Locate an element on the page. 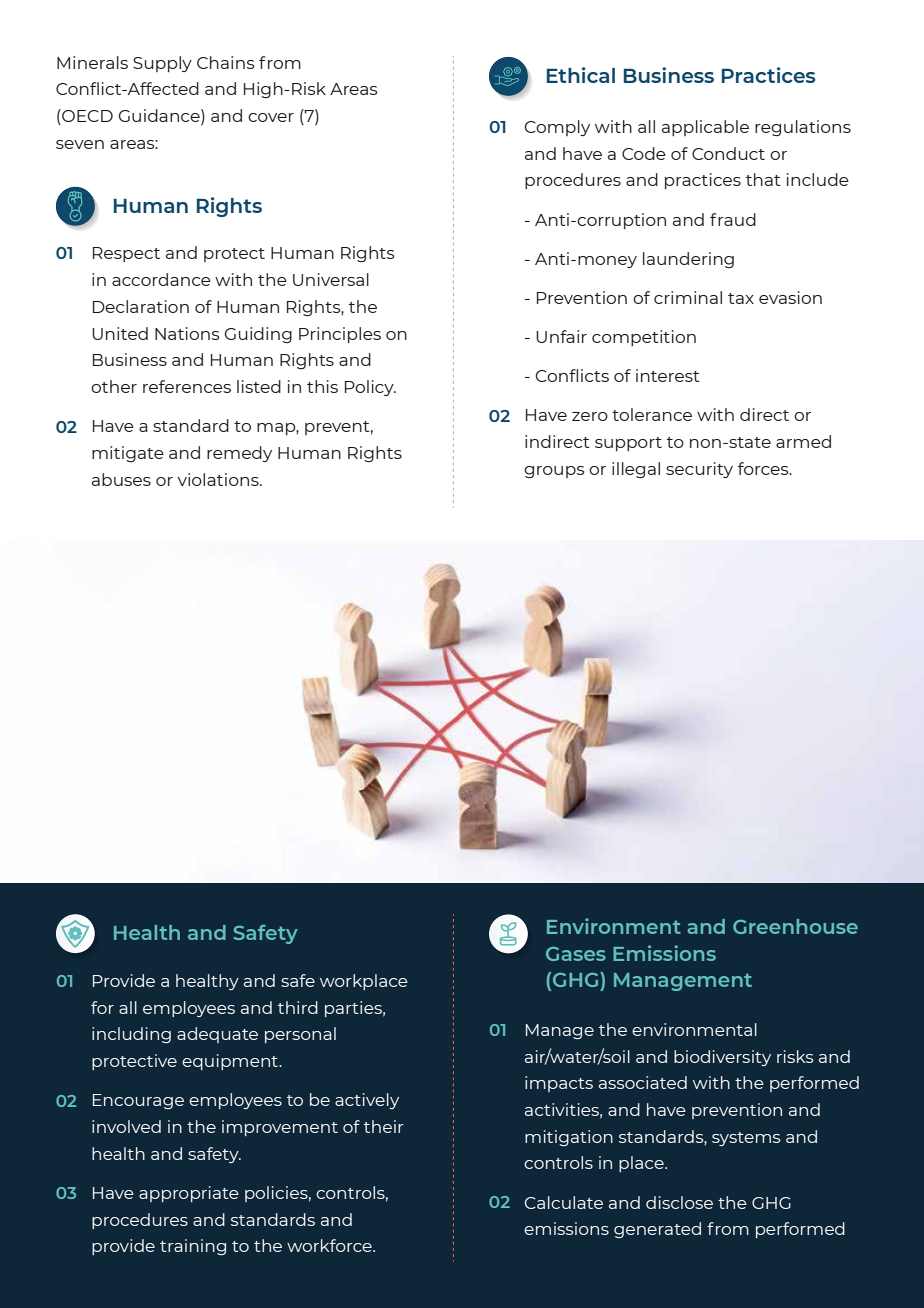 This image has width=924, height=1308. Supply is located at coordinates (162, 64).
